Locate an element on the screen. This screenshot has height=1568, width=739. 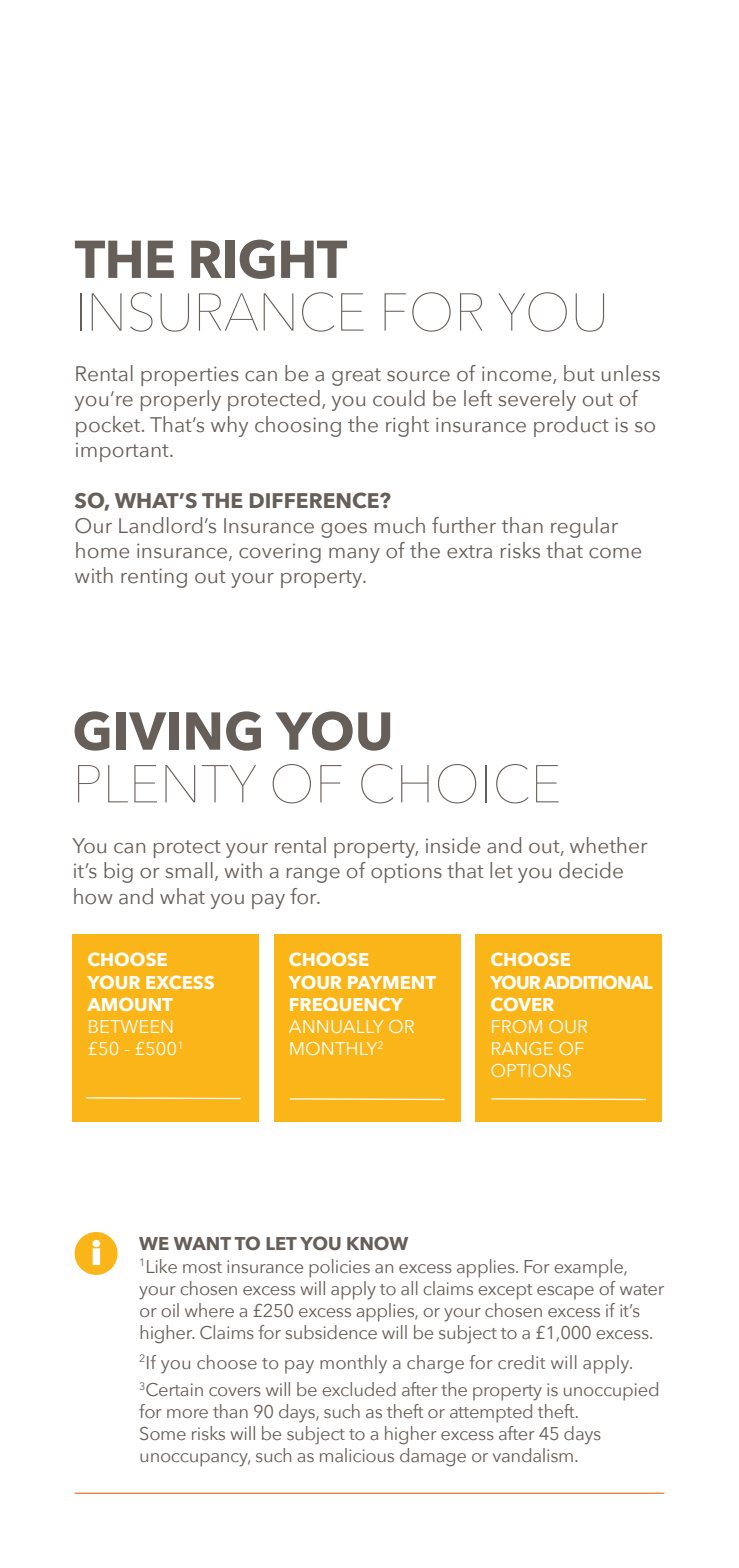
WANT is located at coordinates (202, 1243).
